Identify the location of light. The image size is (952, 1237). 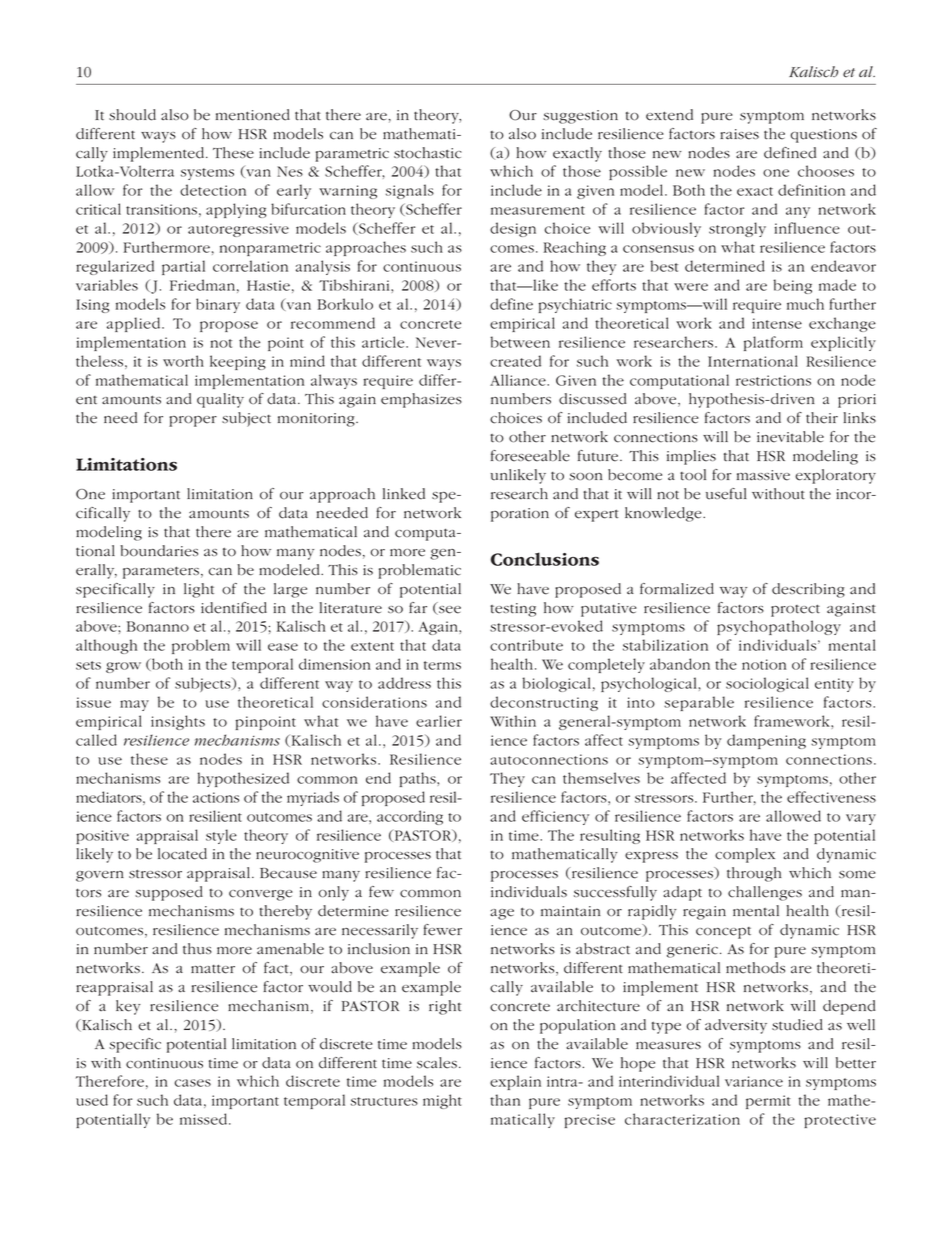
(199, 590).
